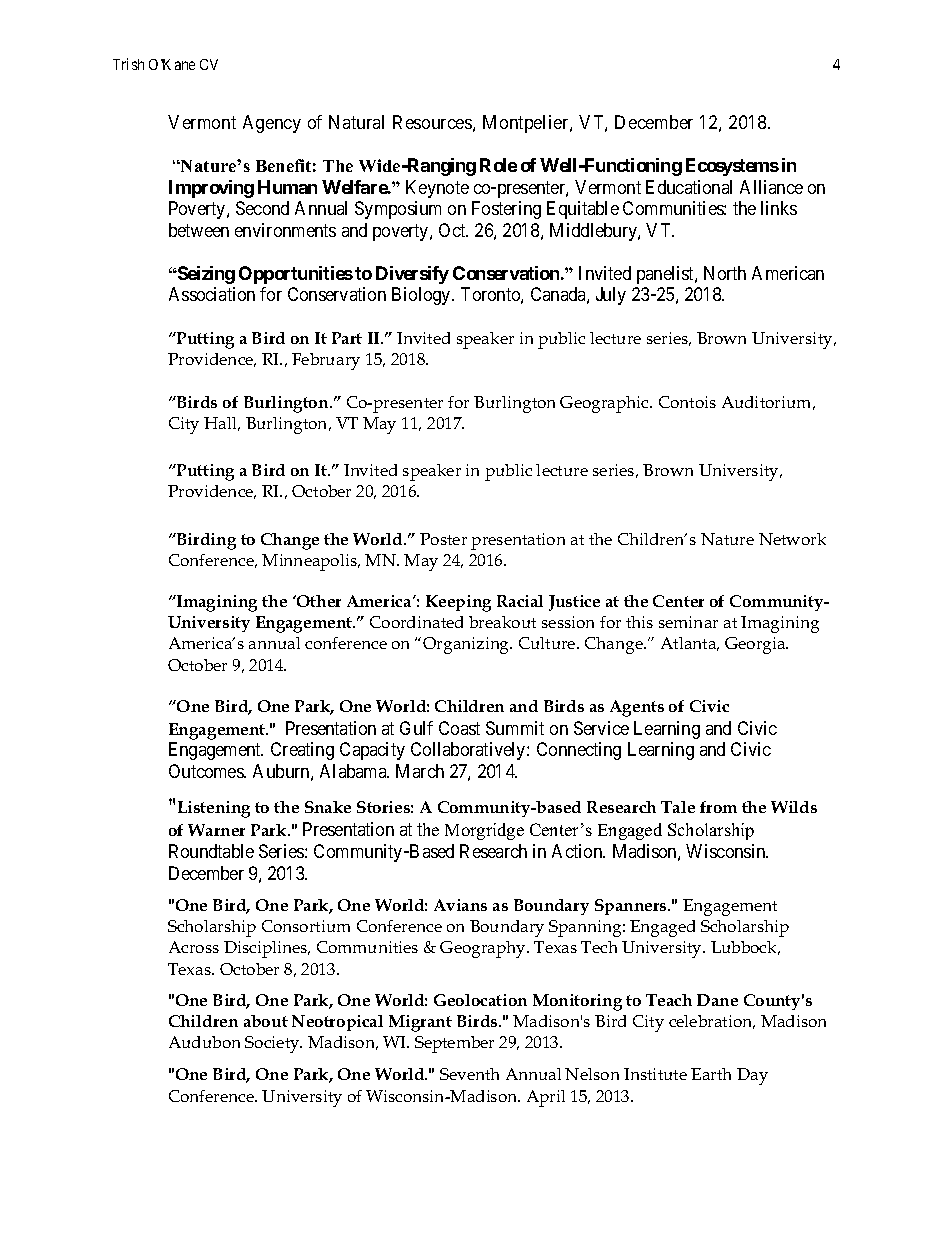 This image has height=1233, width=952. Describe the element at coordinates (272, 124) in the image. I see `Agency` at that location.
